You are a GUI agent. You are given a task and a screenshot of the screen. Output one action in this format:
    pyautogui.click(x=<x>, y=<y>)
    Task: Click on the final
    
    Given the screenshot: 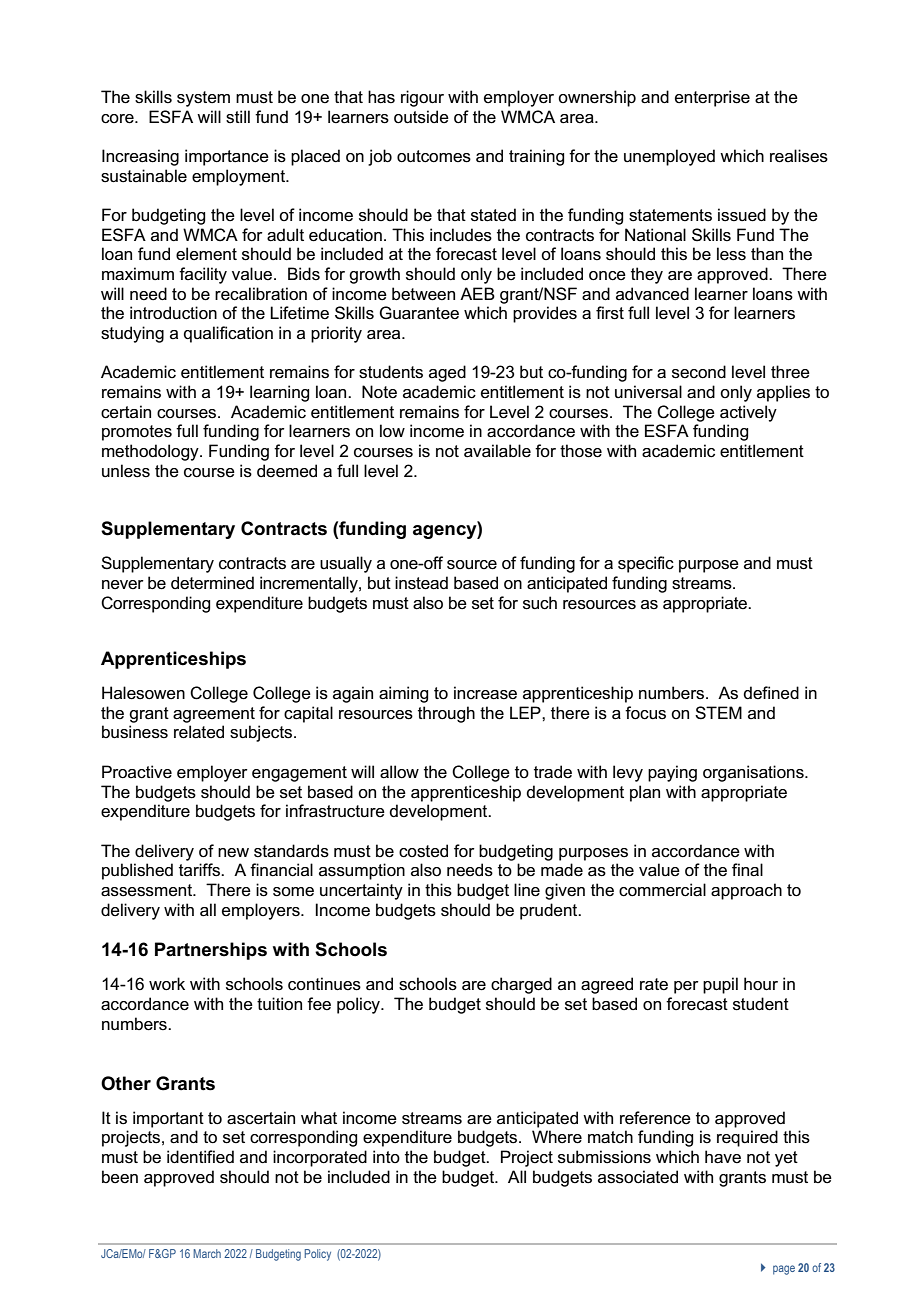 What is the action you would take?
    pyautogui.click(x=747, y=870)
